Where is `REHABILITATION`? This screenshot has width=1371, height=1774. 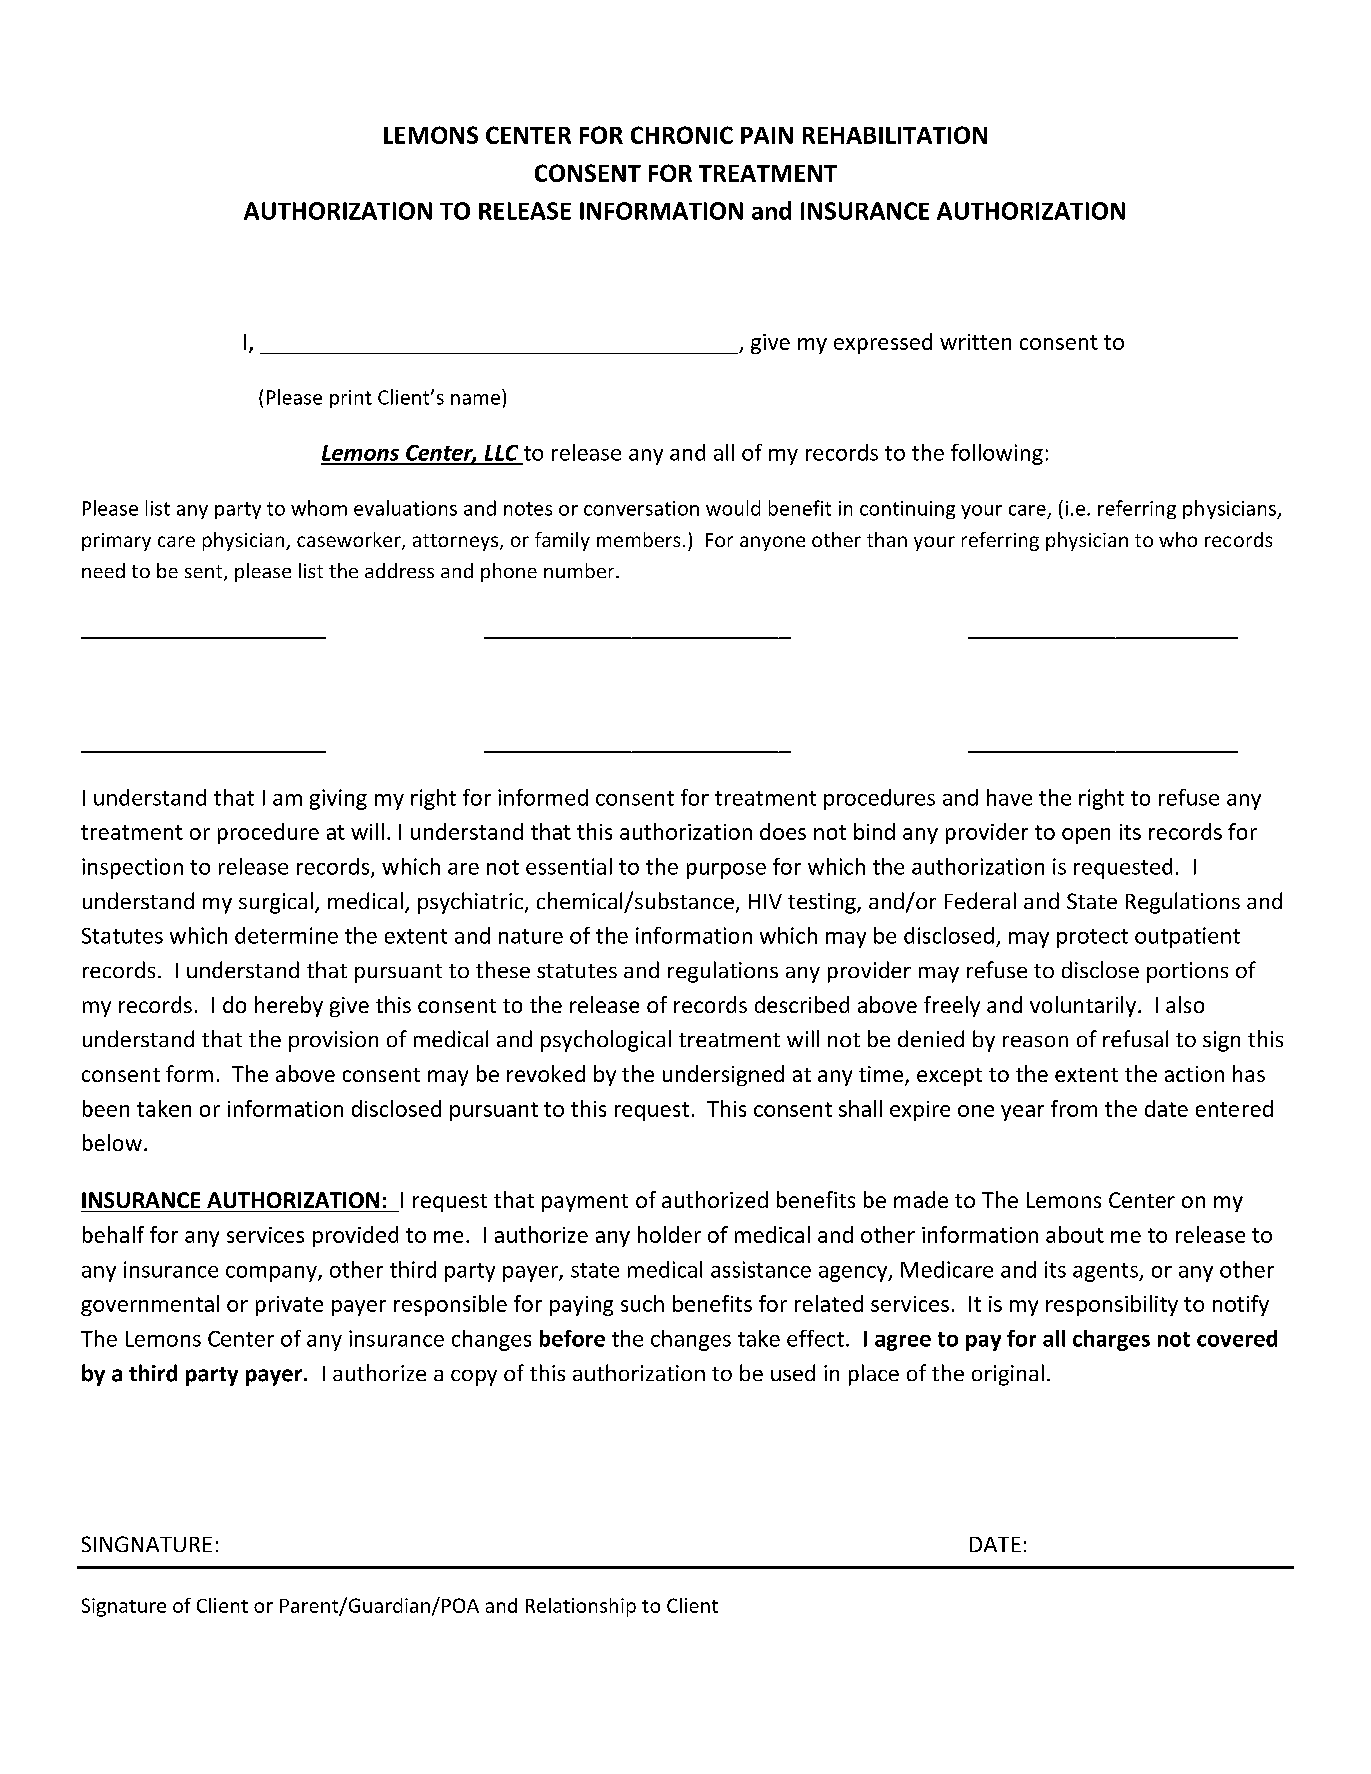 REHABILITATION is located at coordinates (895, 135).
